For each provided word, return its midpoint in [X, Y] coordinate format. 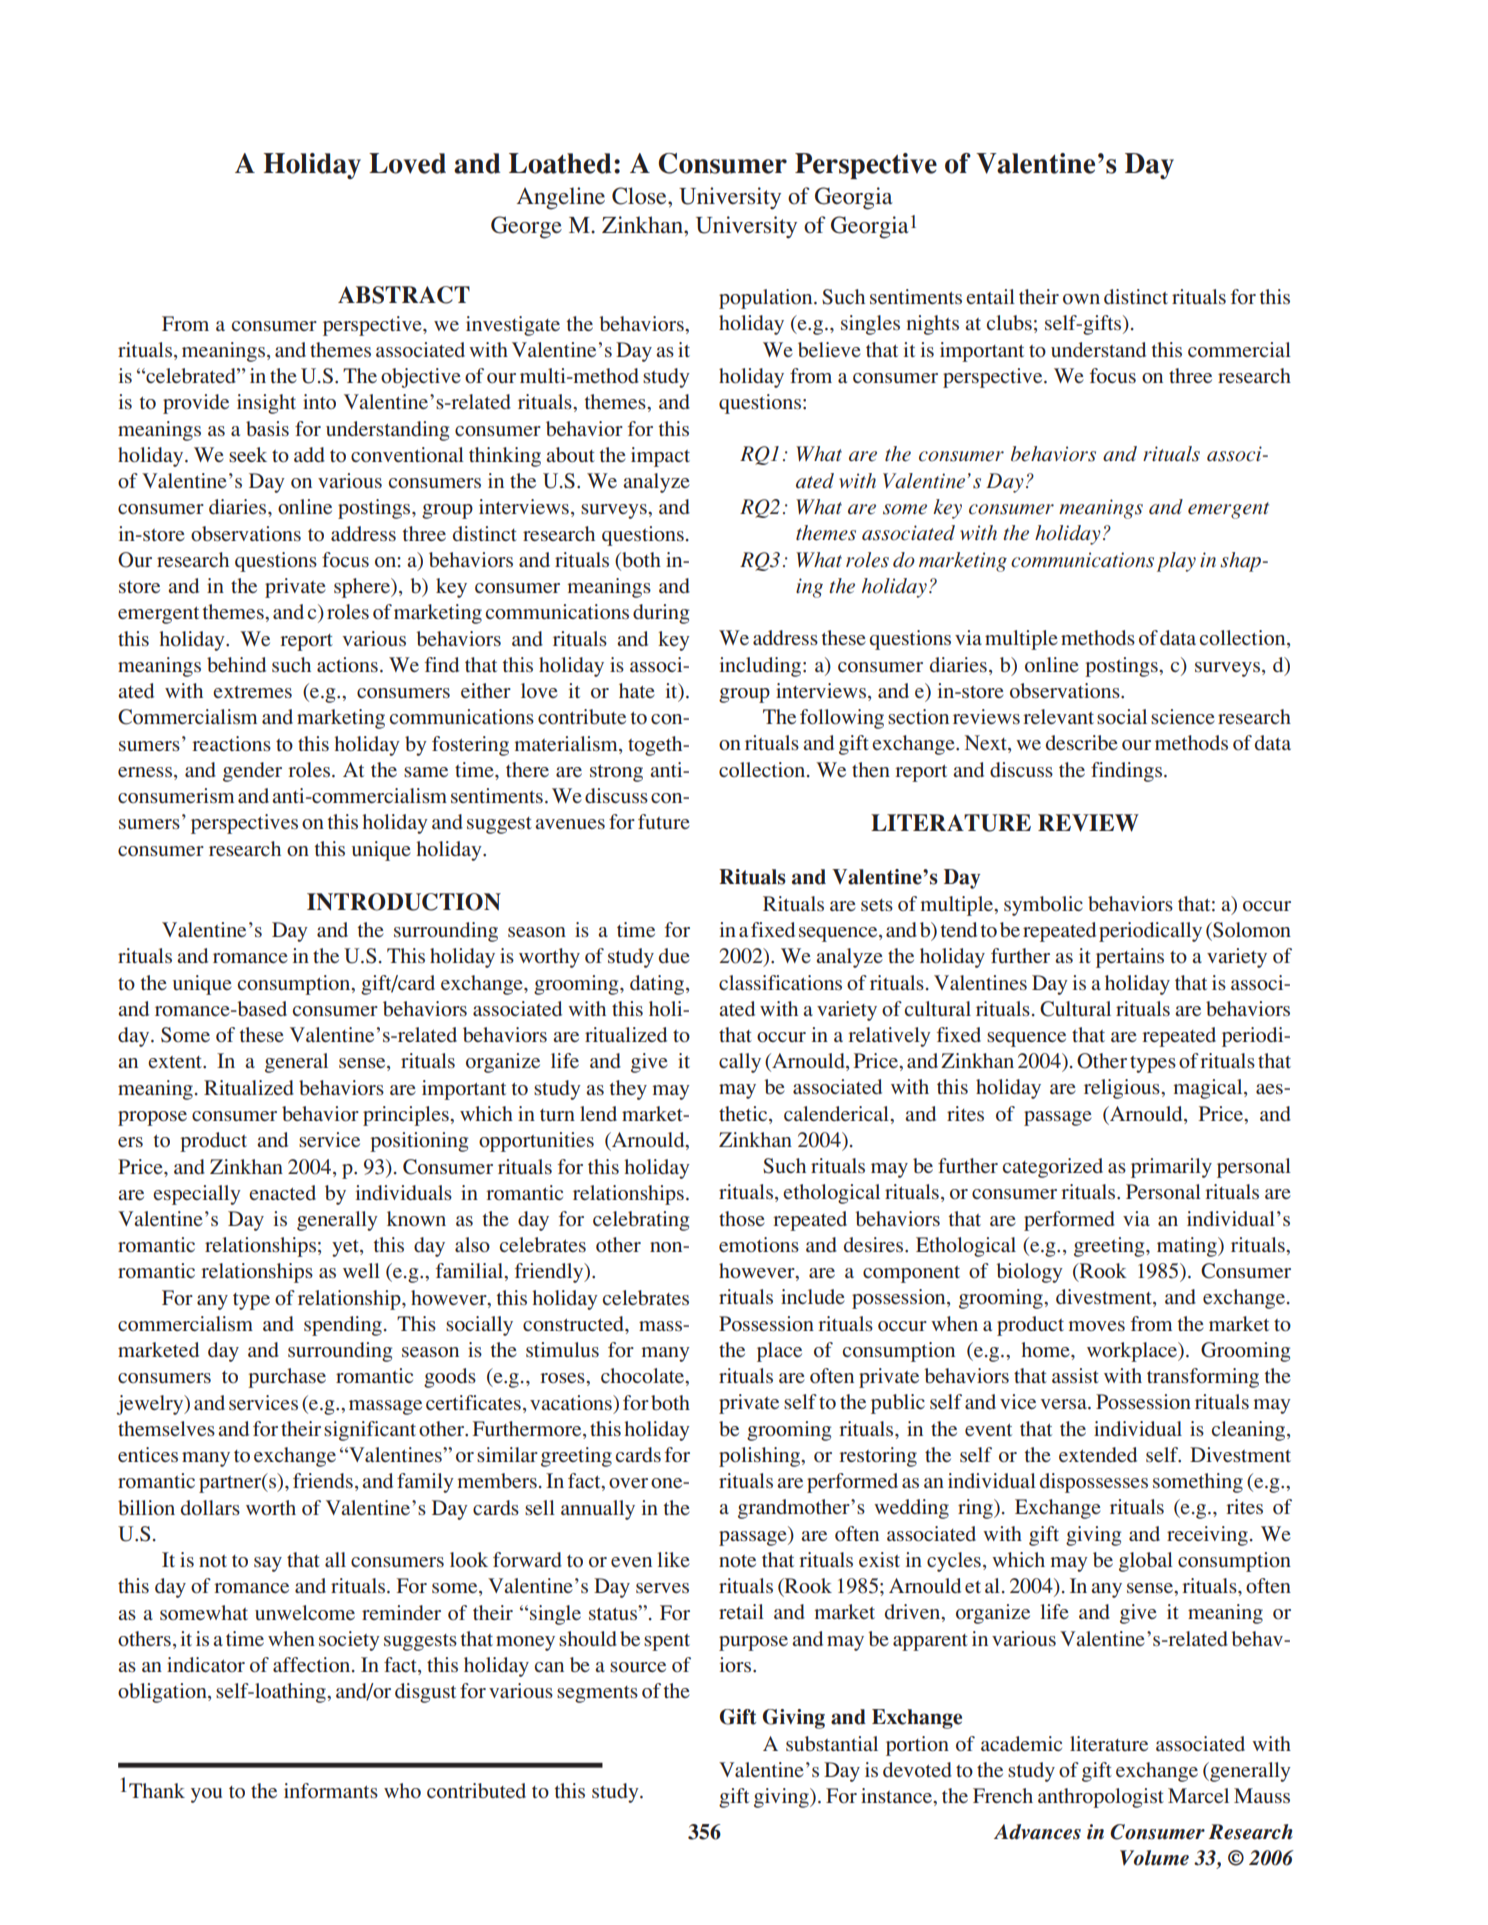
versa [1064, 1404]
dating [657, 985]
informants [331, 1790]
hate [636, 690]
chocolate [644, 1377]
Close [640, 196]
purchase [287, 1378]
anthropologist [1101, 1798]
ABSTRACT [404, 295]
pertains [1130, 958]
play [1176, 562]
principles [407, 1116]
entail [990, 296]
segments [597, 1694]
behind [236, 664]
